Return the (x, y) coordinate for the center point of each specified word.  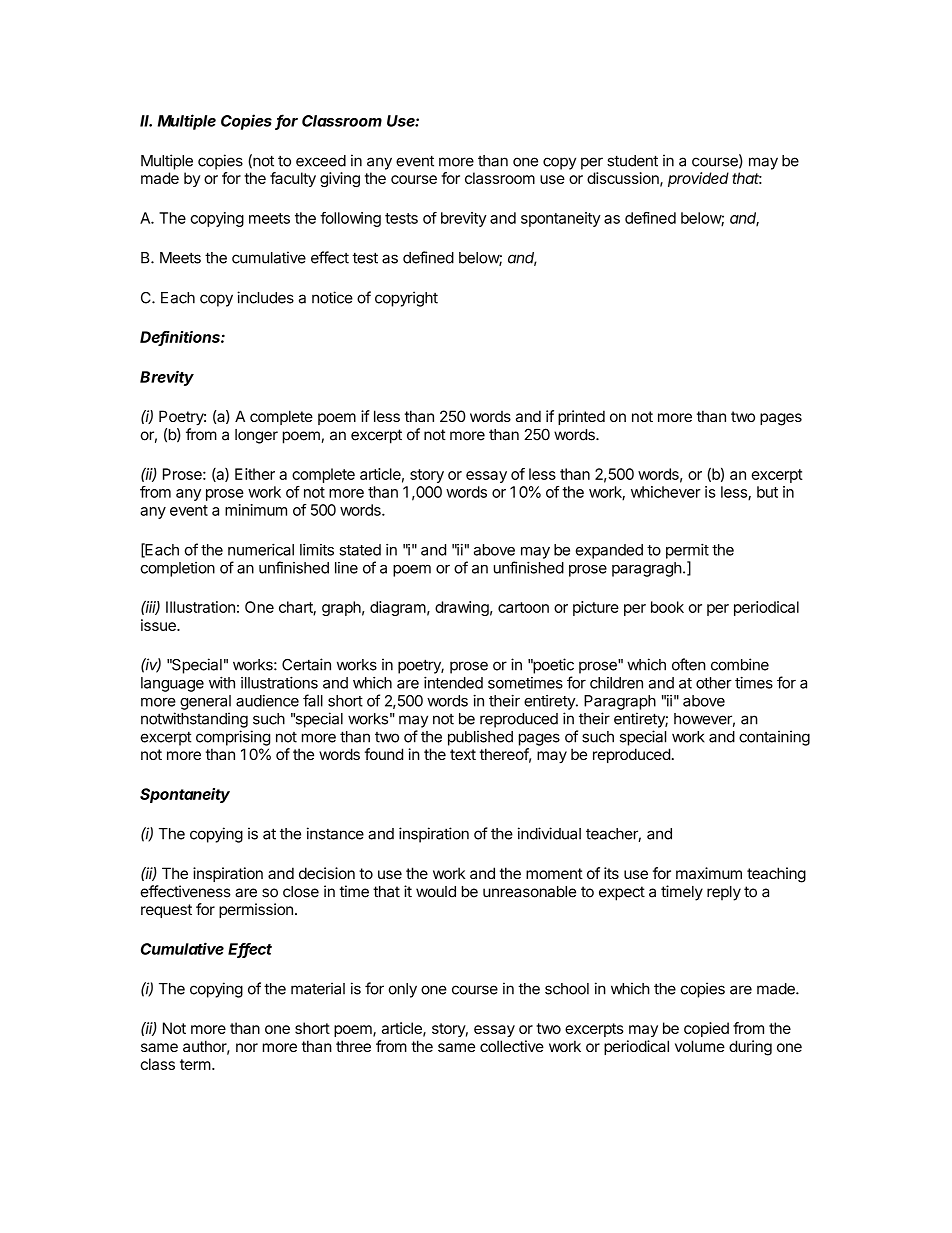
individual (549, 833)
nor (247, 1047)
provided (698, 179)
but (767, 492)
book (667, 607)
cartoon (523, 607)
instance (335, 833)
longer (256, 436)
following (350, 219)
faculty (293, 179)
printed (581, 417)
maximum (709, 873)
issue (159, 625)
